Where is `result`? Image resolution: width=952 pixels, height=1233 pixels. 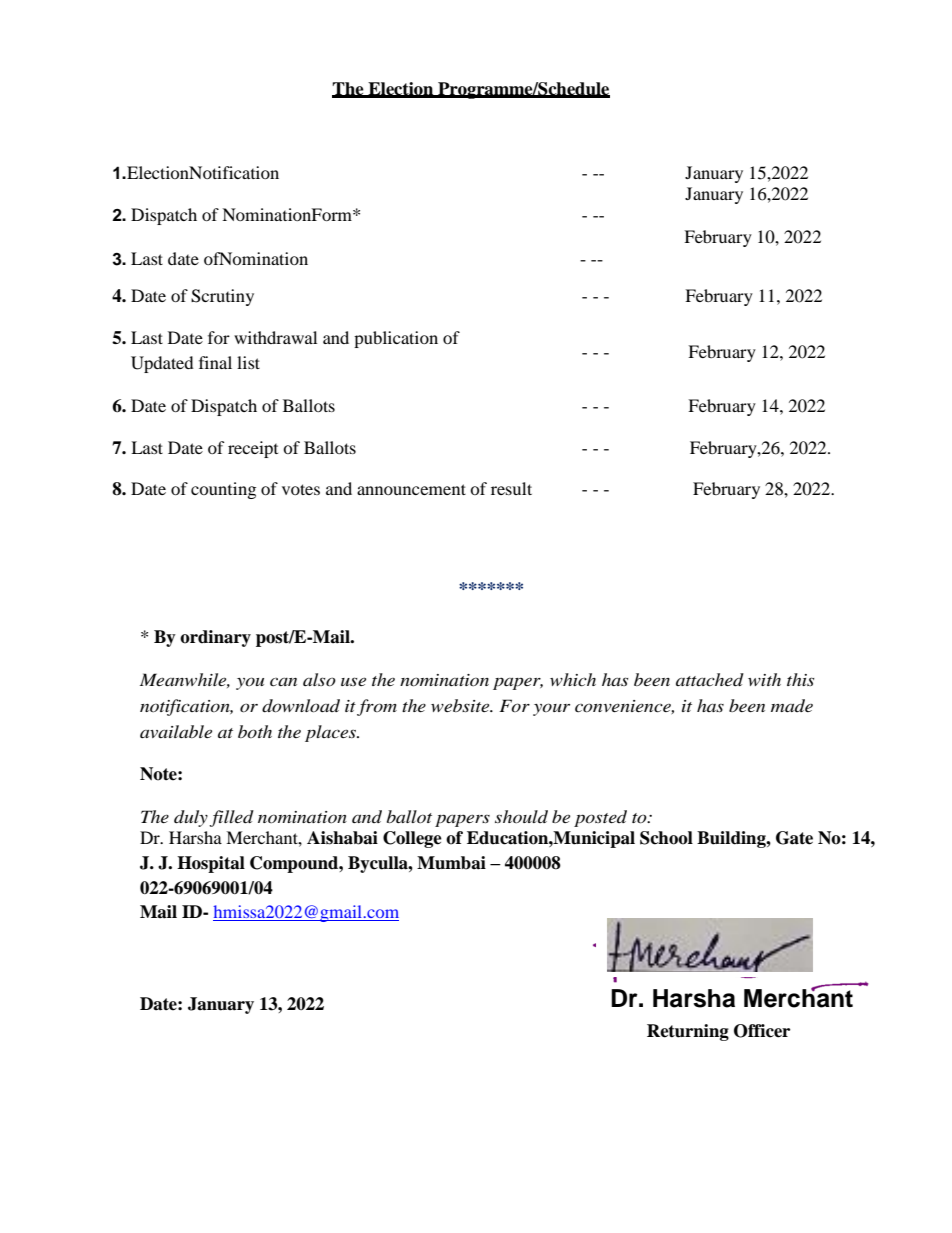
result is located at coordinates (511, 488).
